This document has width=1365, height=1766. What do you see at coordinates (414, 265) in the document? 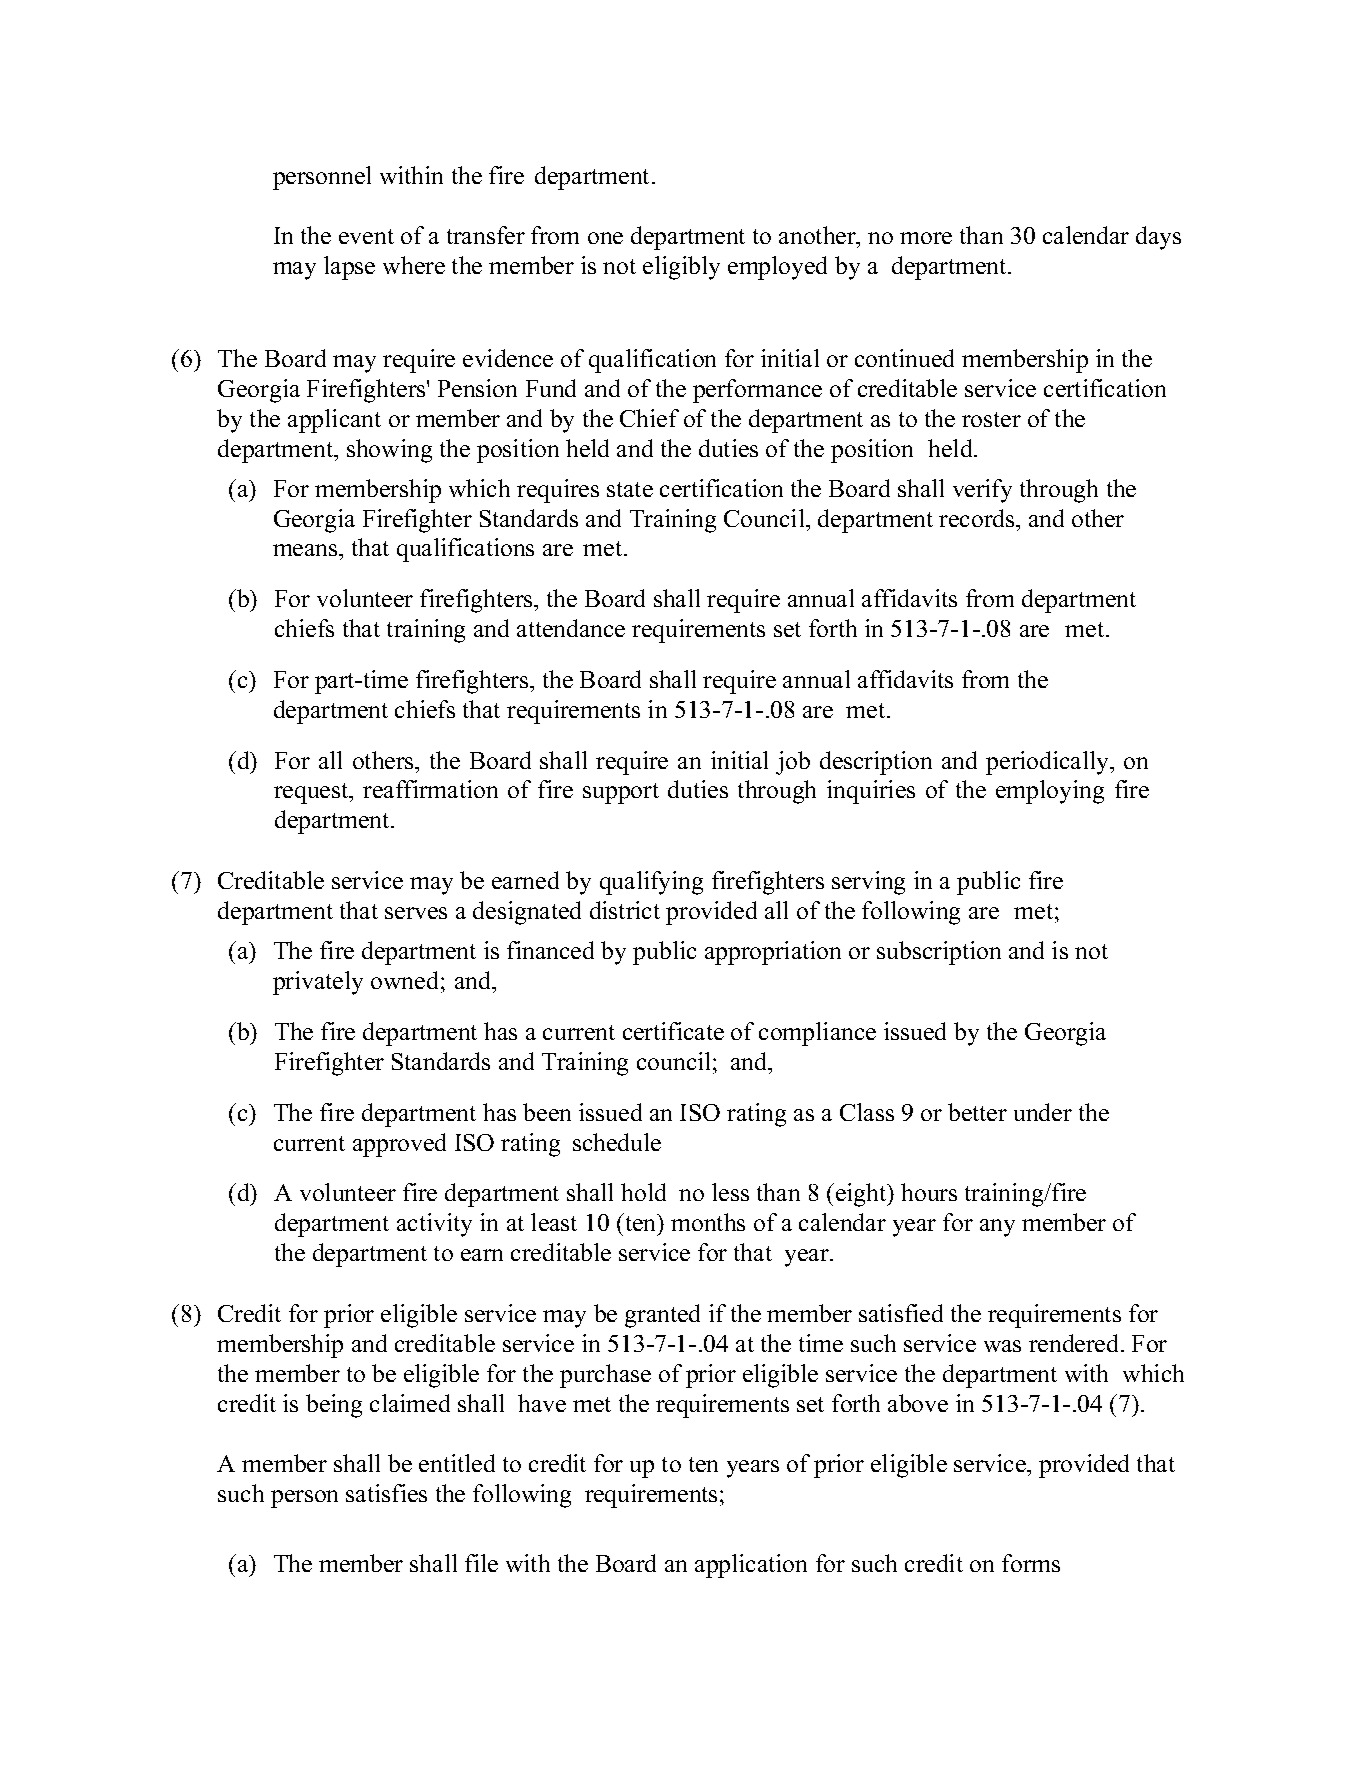
I see `where` at bounding box center [414, 265].
